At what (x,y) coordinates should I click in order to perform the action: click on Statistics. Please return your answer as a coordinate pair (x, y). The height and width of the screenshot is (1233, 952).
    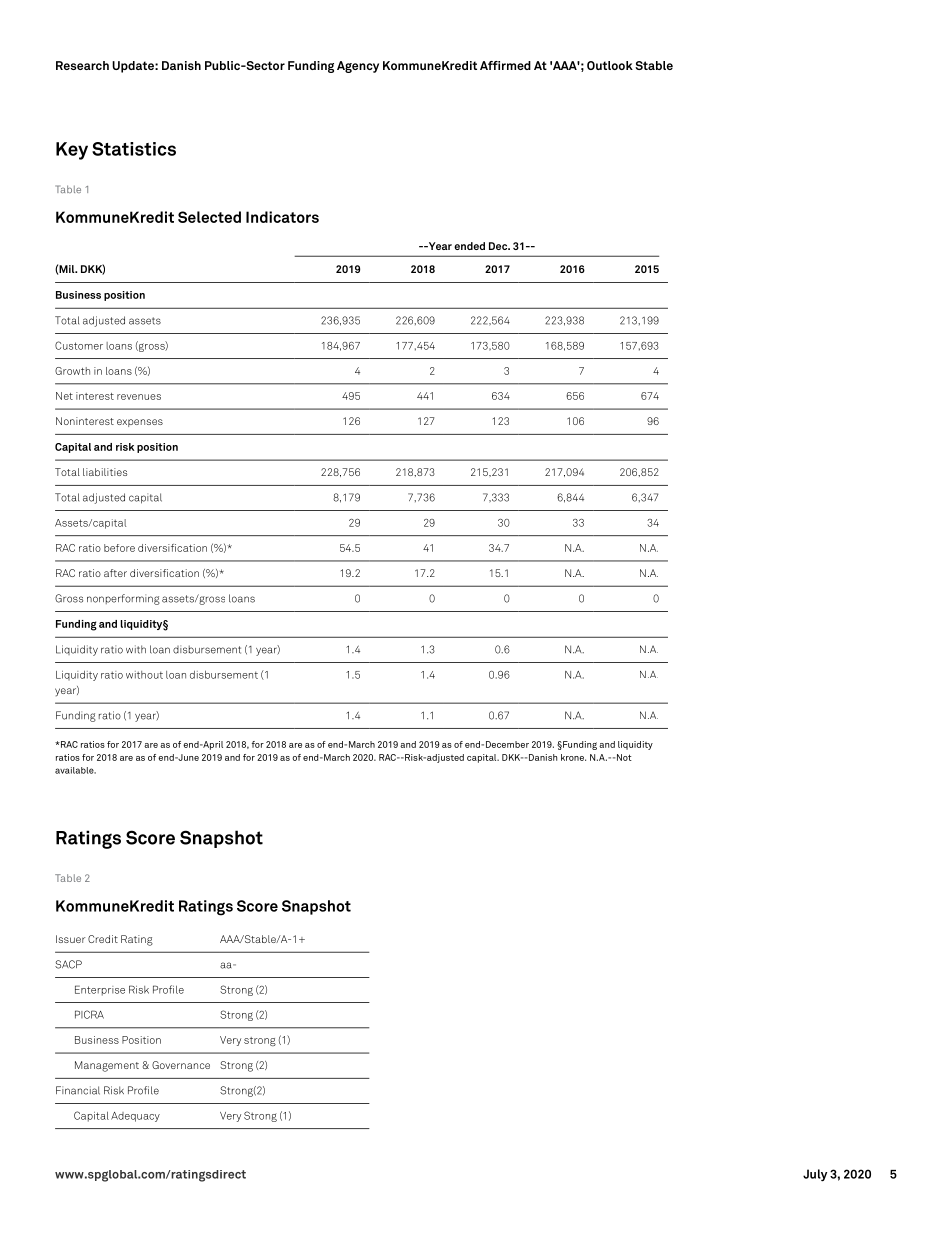
    Looking at the image, I should click on (134, 149).
